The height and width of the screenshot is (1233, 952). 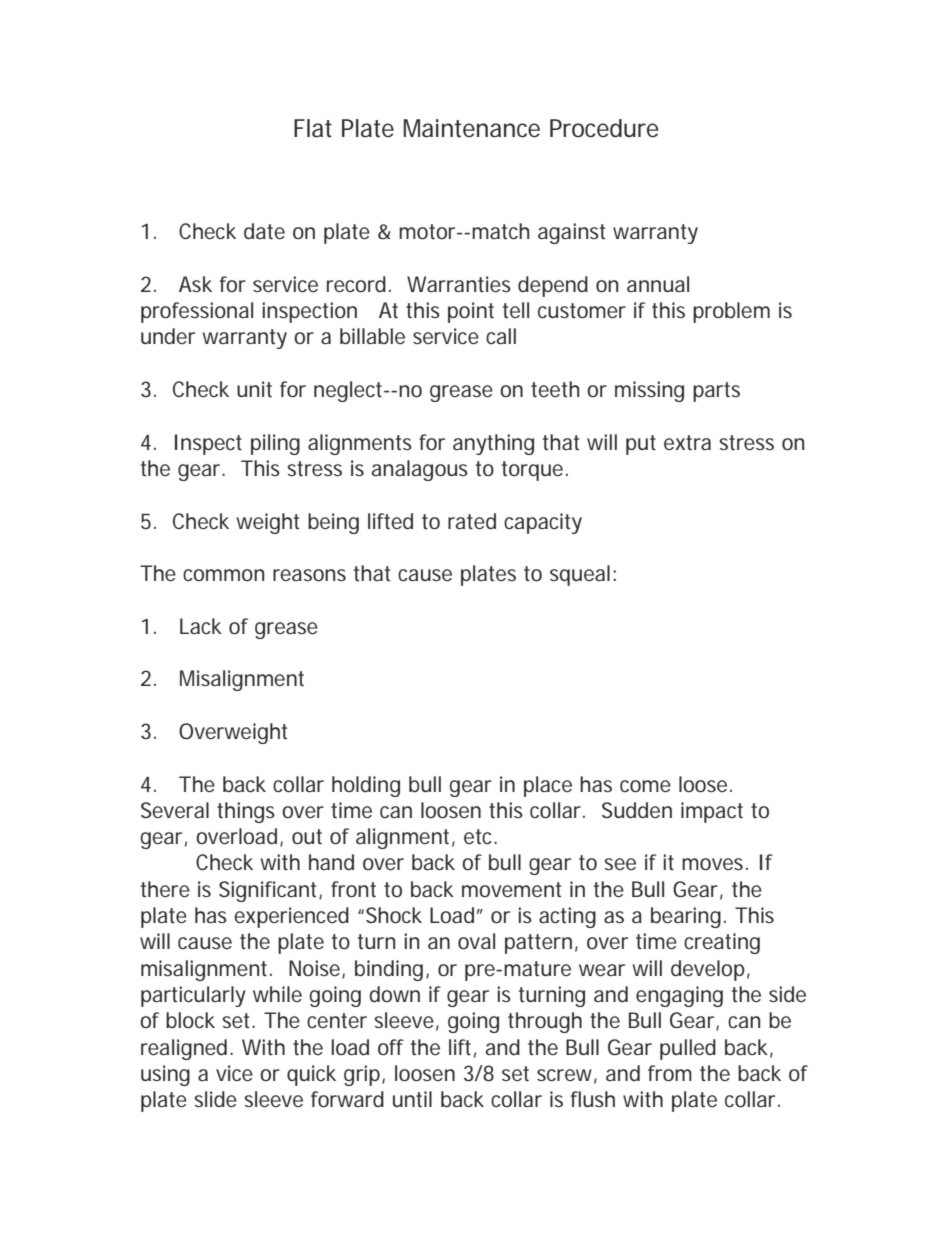 What do you see at coordinates (215, 1099) in the screenshot?
I see `slide` at bounding box center [215, 1099].
